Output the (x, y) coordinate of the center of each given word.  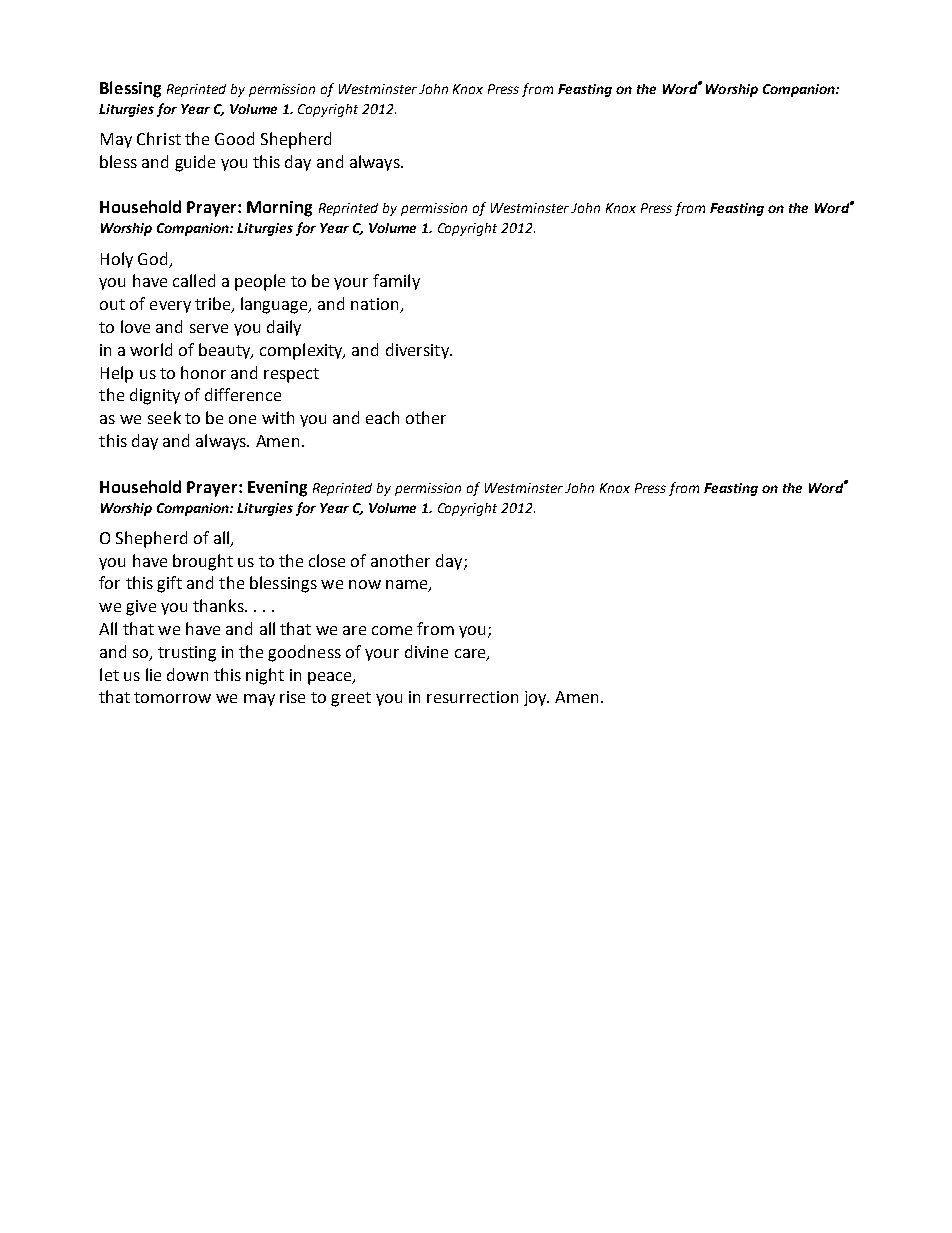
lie (153, 674)
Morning (279, 209)
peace (331, 678)
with (278, 417)
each (382, 417)
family (396, 282)
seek (164, 417)
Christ (159, 138)
